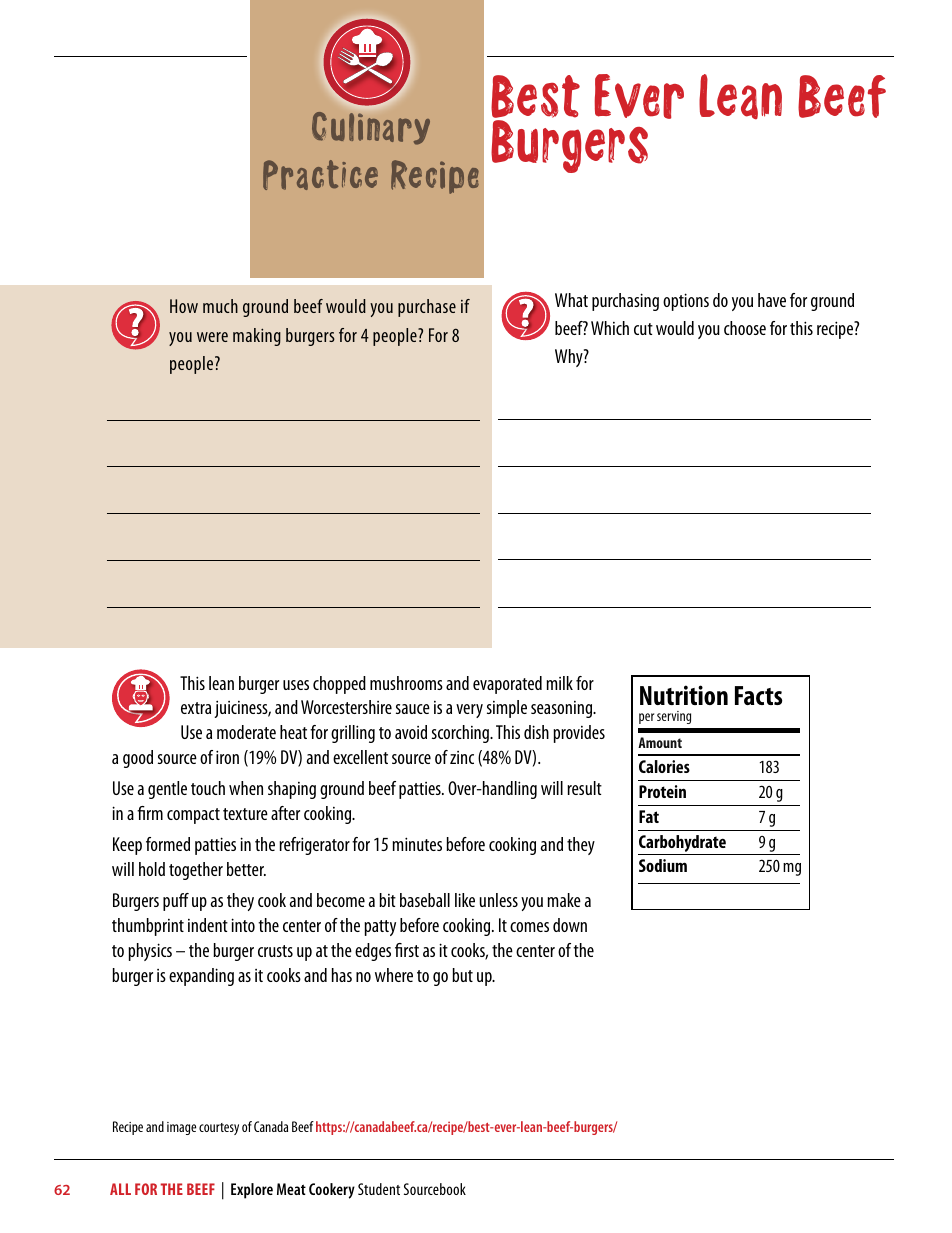  I want to click on Culinary, so click(371, 128).
